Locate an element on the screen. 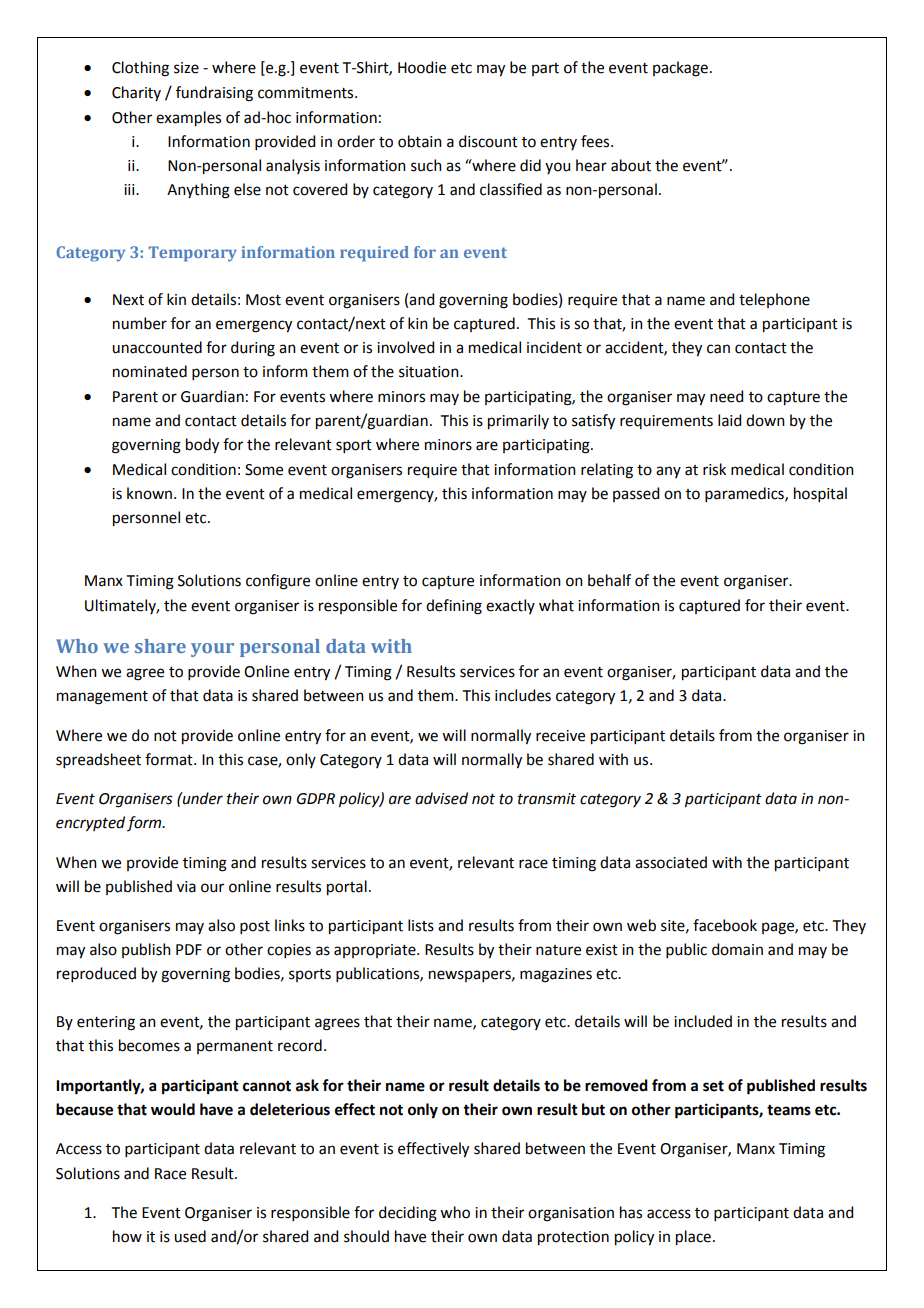 The width and height of the screenshot is (924, 1308). situation is located at coordinates (430, 372).
